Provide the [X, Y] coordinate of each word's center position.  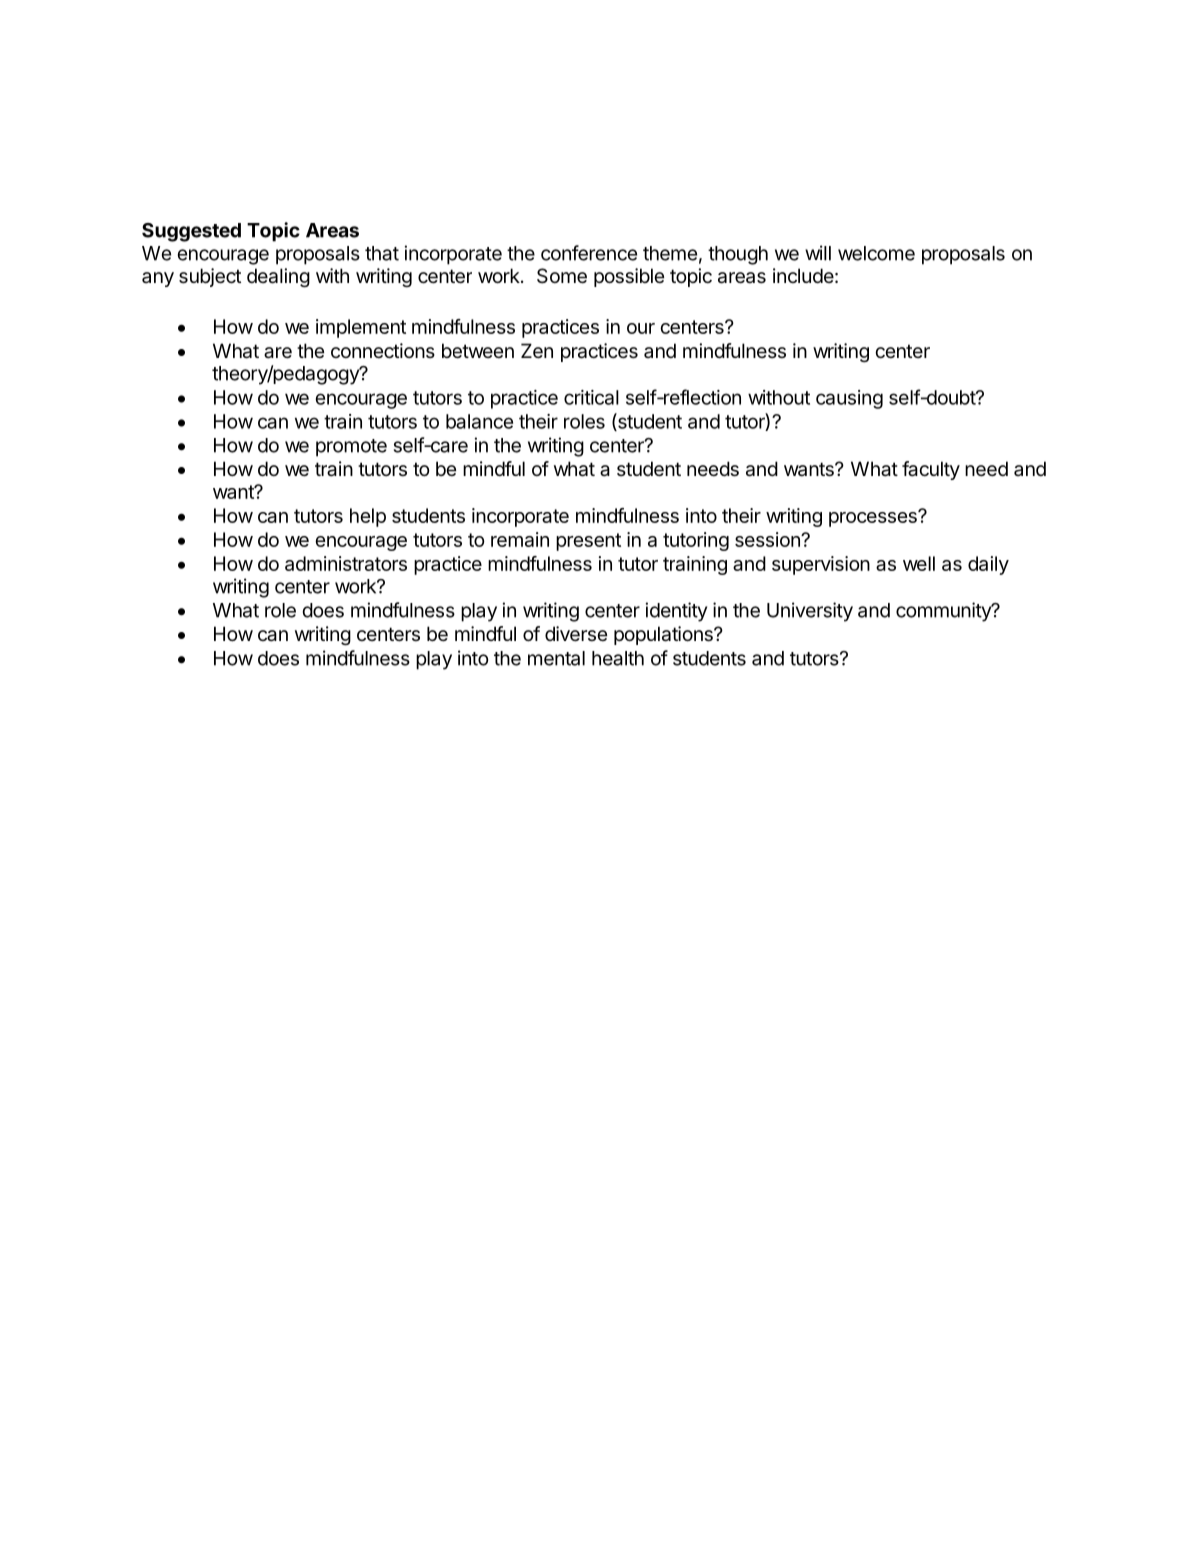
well [919, 563]
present [588, 542]
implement [361, 328]
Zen [537, 351]
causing [849, 399]
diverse [576, 634]
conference [589, 253]
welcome [876, 253]
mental [556, 658]
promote [351, 448]
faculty [931, 470]
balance [479, 421]
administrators [346, 563]
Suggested [191, 232]
